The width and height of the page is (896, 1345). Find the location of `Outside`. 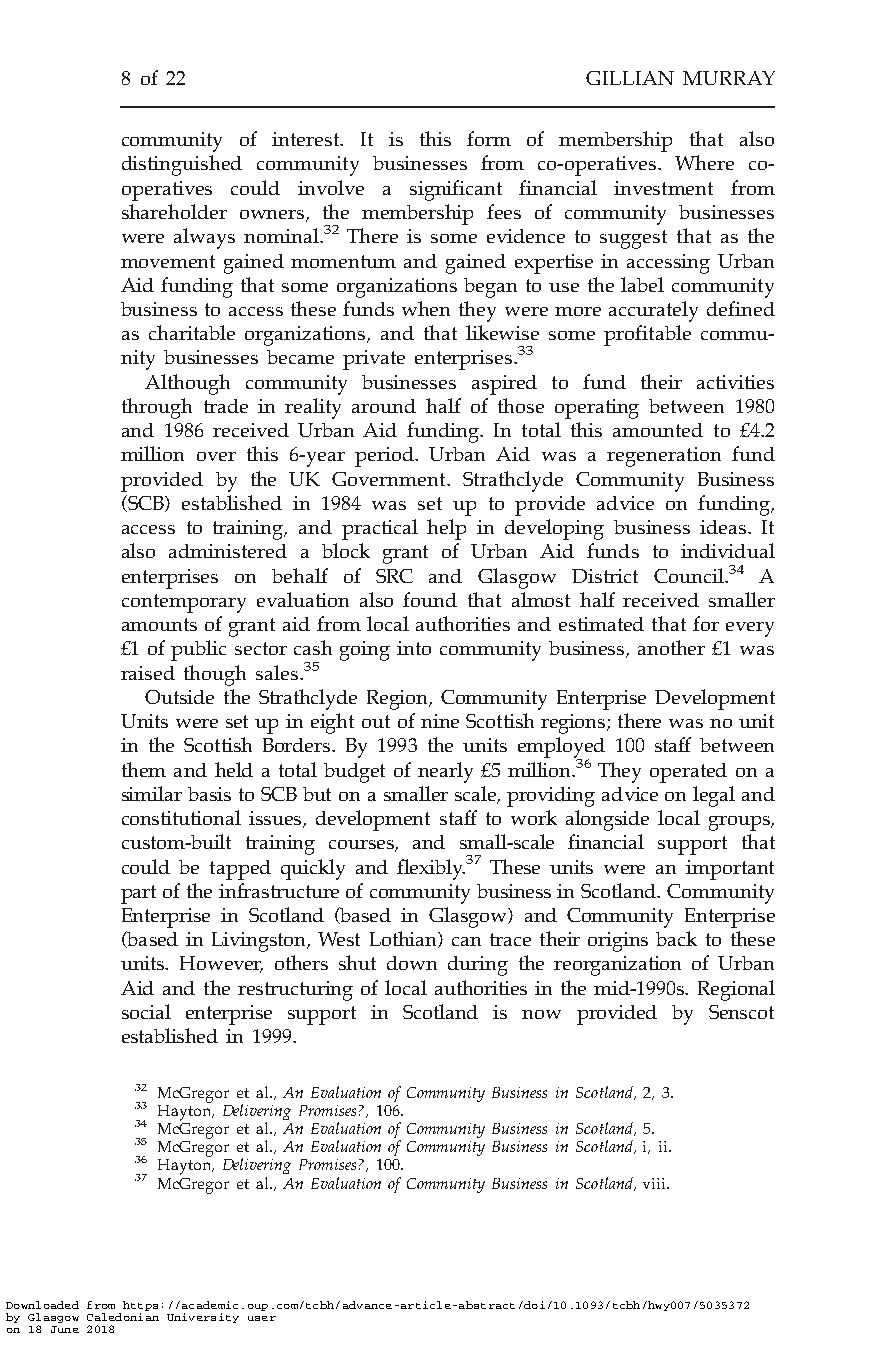

Outside is located at coordinates (179, 697).
